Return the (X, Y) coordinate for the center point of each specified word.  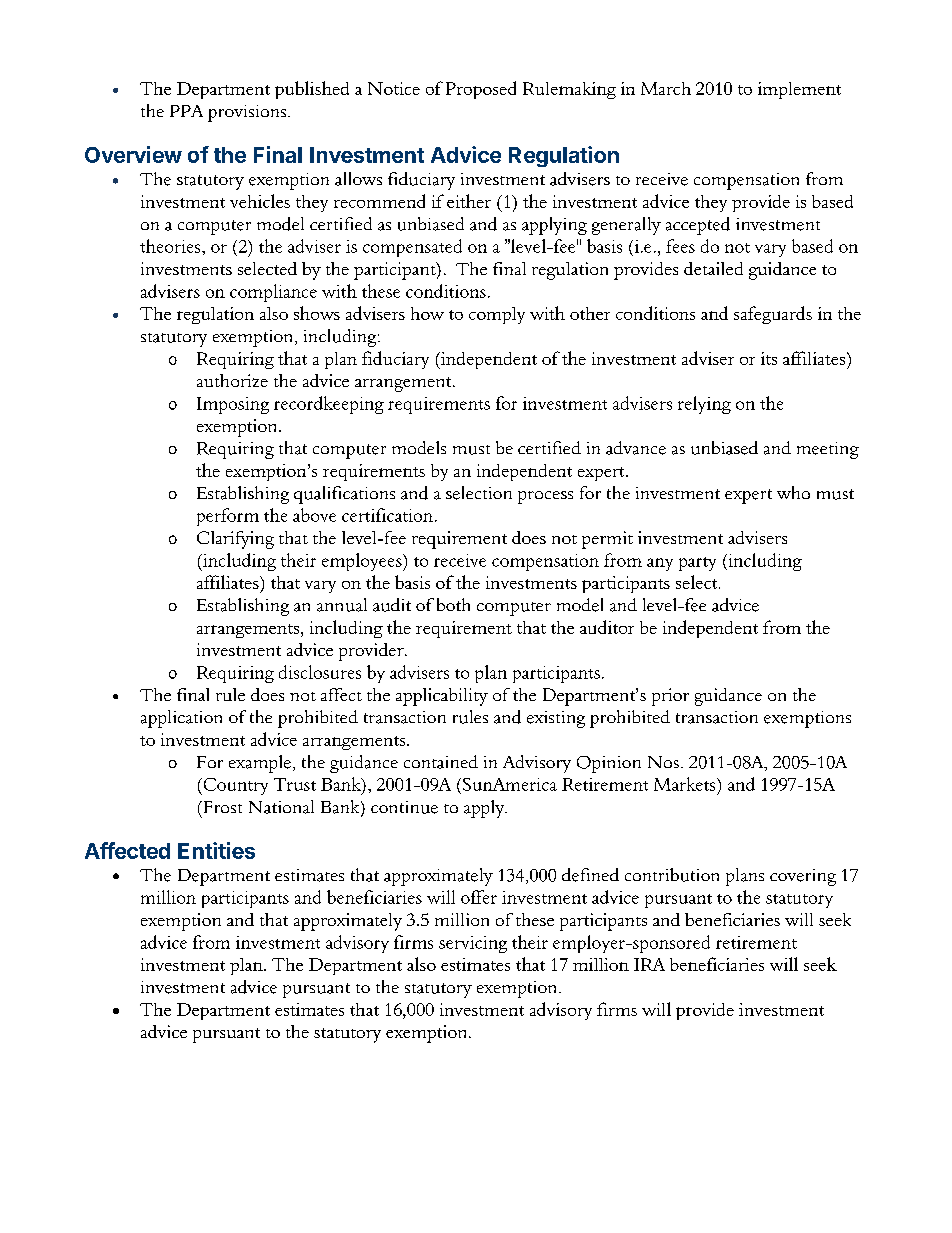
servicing (473, 944)
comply (497, 315)
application (181, 719)
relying (704, 405)
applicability (442, 697)
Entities (216, 850)
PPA (186, 111)
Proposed (481, 90)
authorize (232, 380)
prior (670, 697)
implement (799, 90)
